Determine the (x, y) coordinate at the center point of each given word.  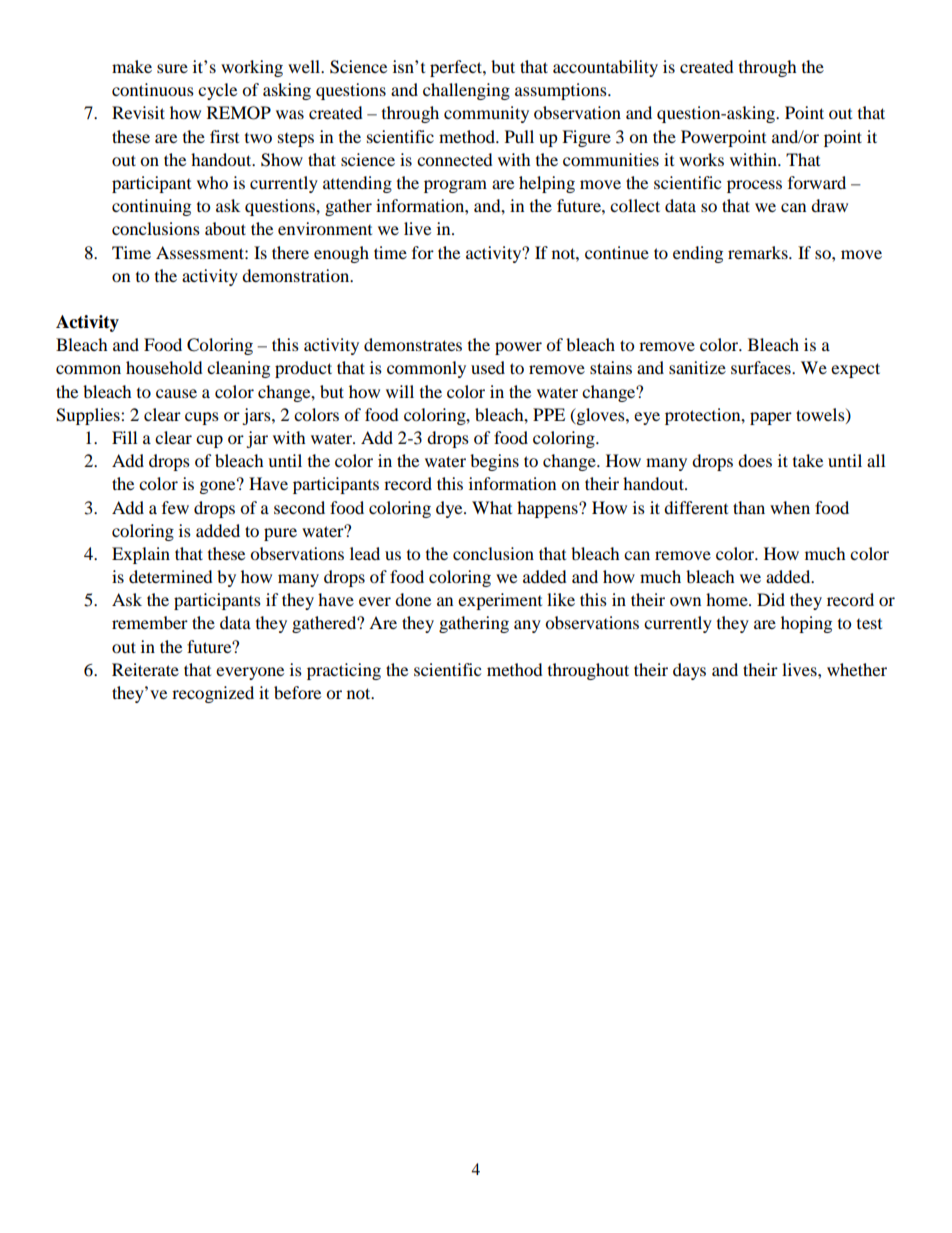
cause (176, 393)
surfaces (762, 367)
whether (857, 669)
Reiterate (145, 669)
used (488, 367)
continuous (153, 89)
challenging (466, 91)
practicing (344, 671)
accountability (605, 68)
